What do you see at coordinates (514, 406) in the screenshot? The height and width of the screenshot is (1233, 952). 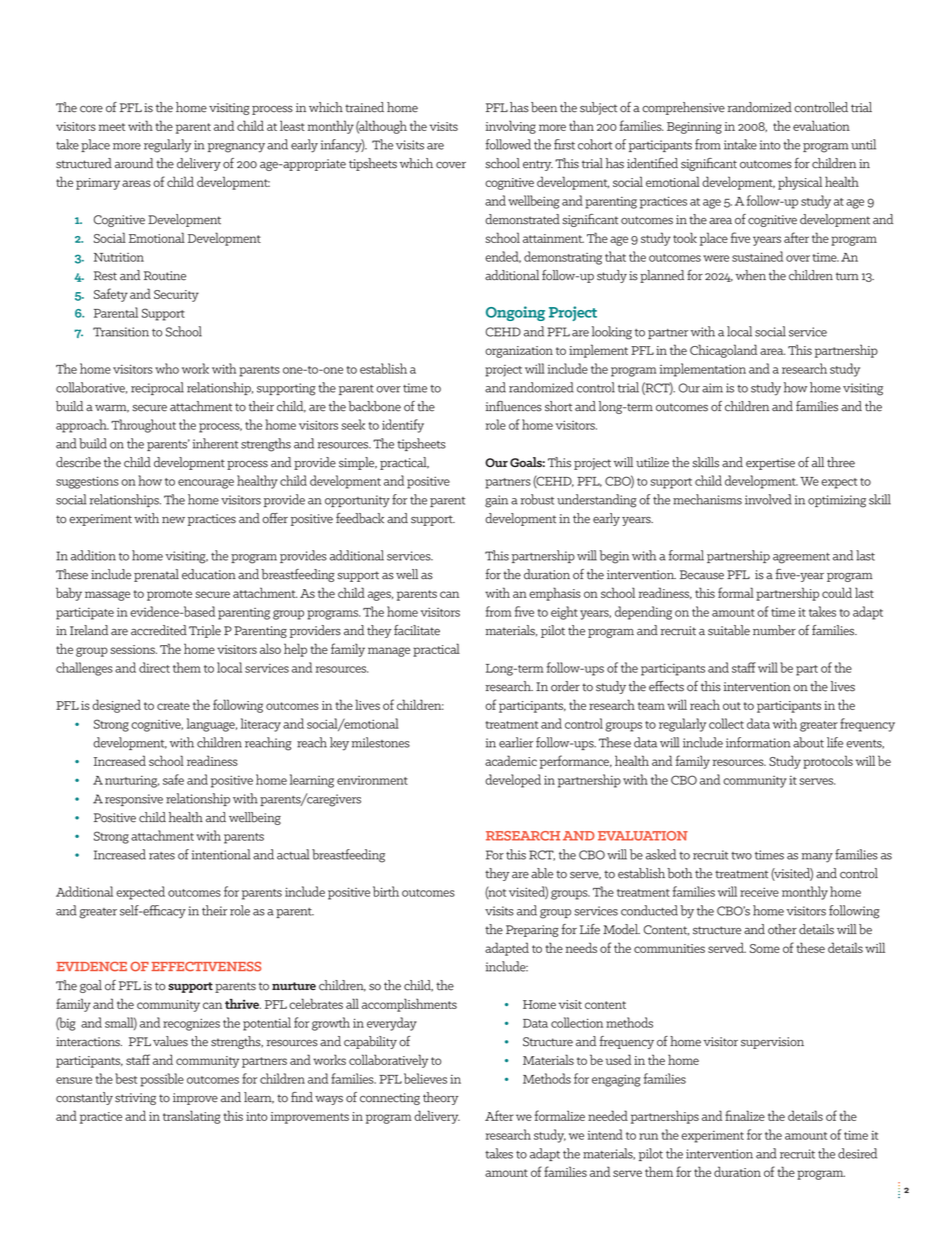 I see `influences` at bounding box center [514, 406].
